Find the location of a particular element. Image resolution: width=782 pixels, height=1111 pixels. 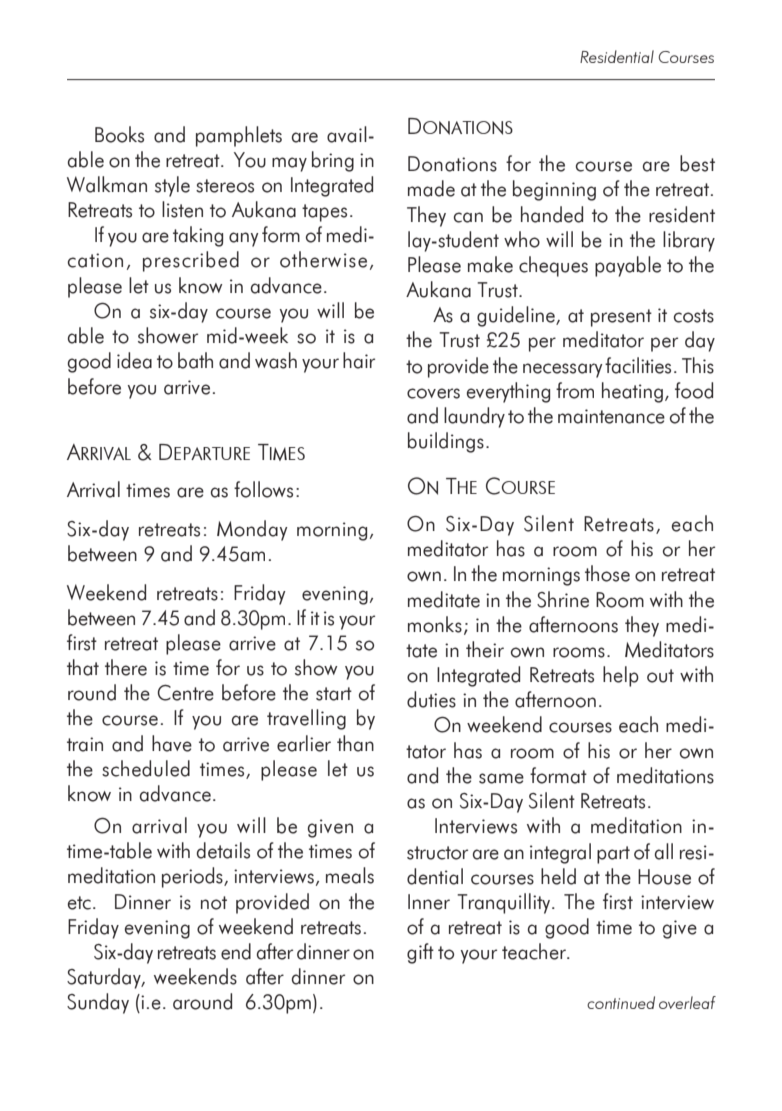

those is located at coordinates (607, 573).
